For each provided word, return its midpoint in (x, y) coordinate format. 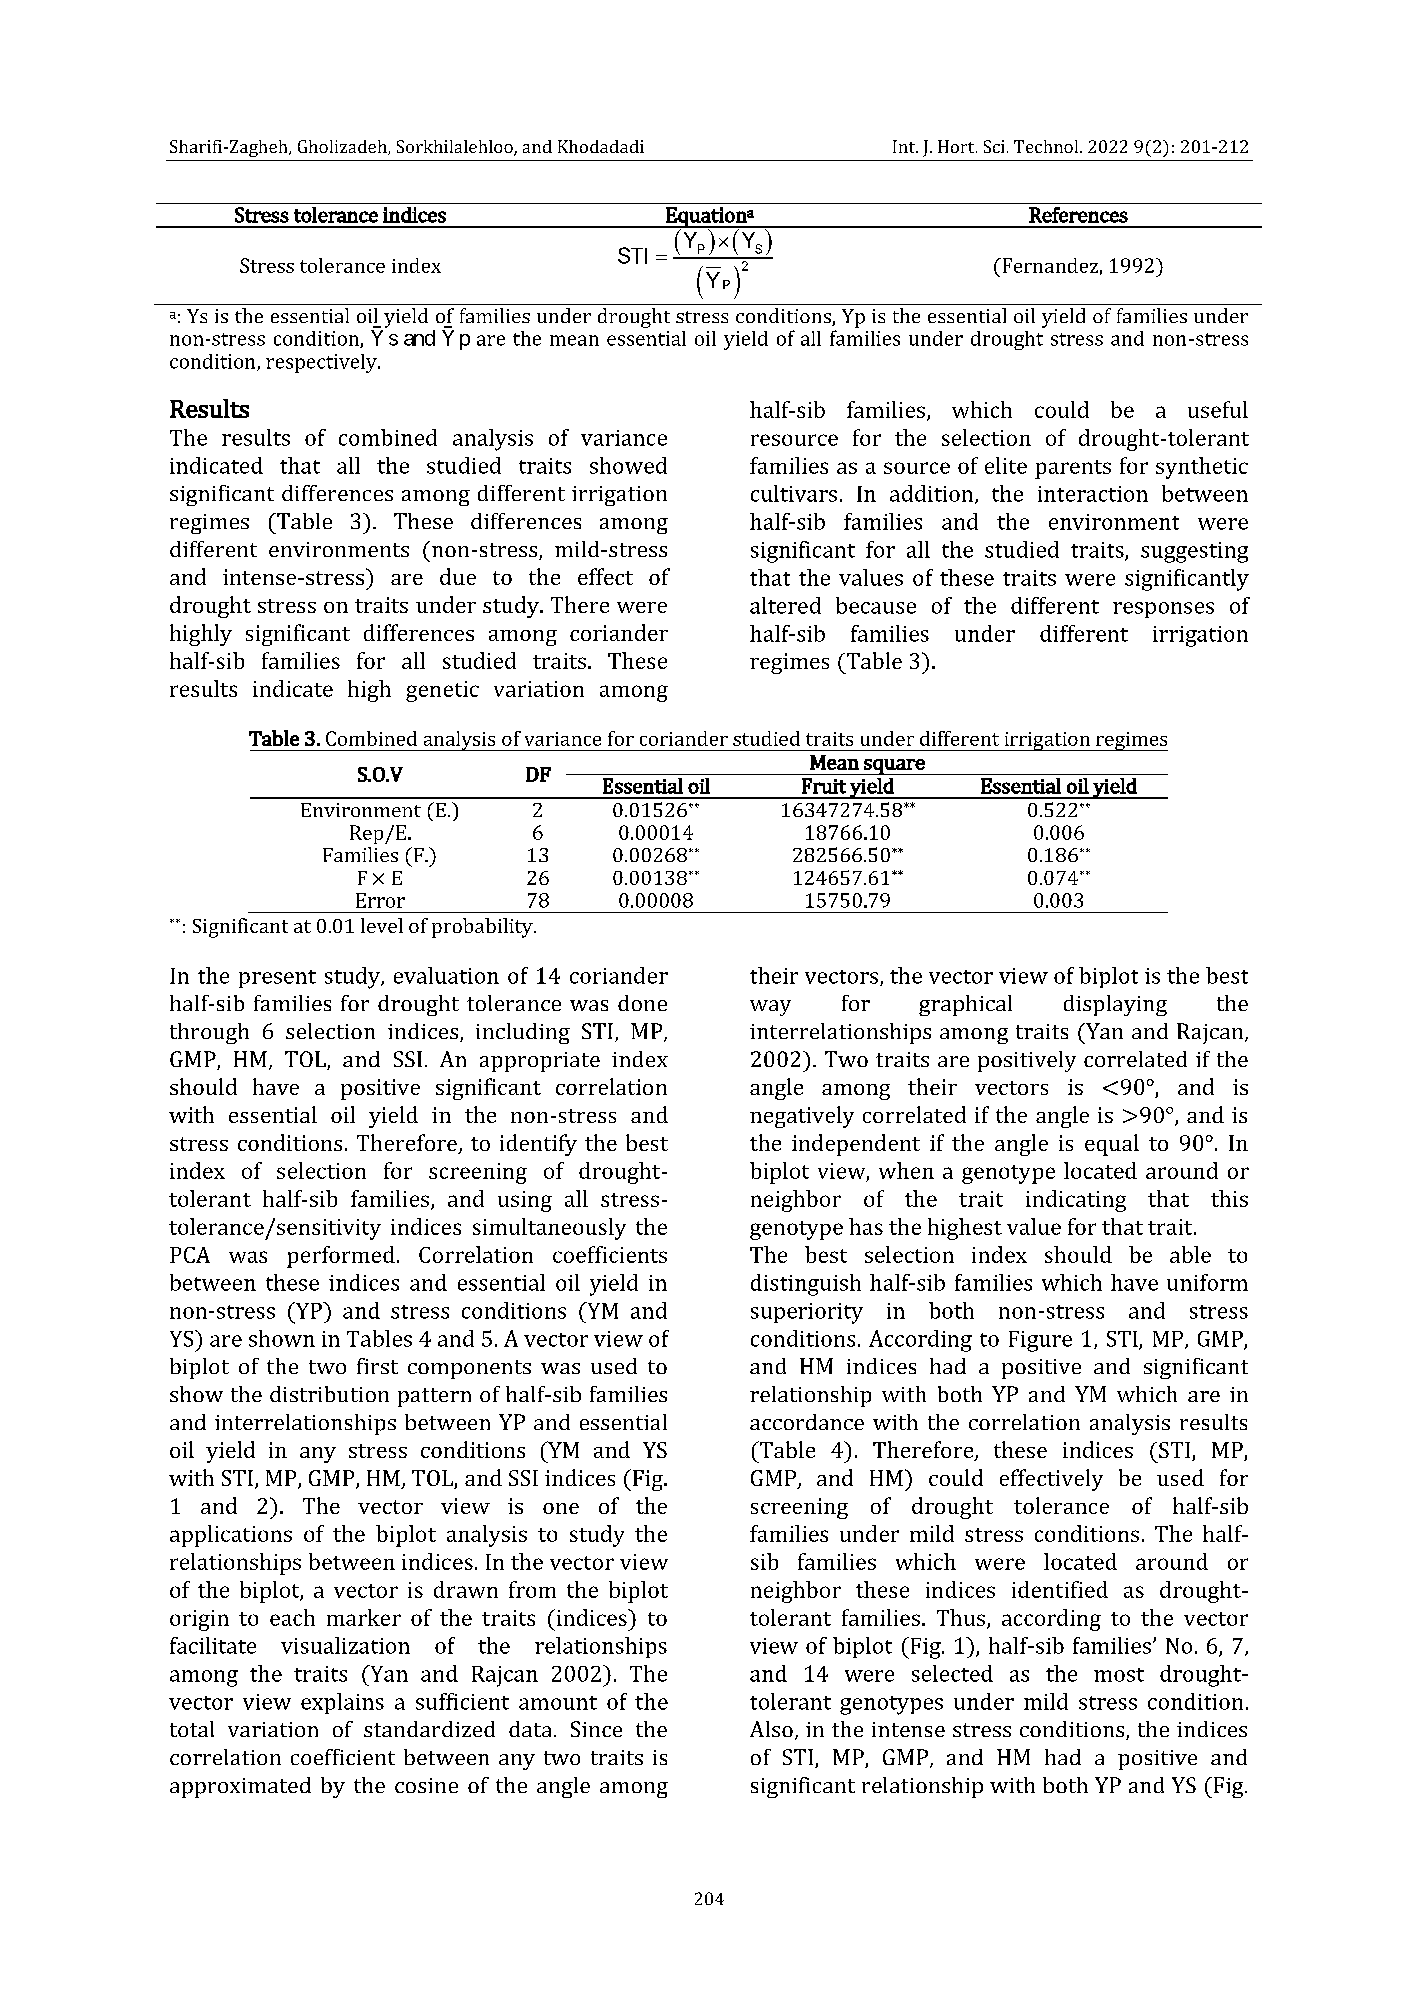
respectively (322, 363)
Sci (994, 146)
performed (341, 1257)
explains (342, 1703)
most (1119, 1675)
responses (1163, 610)
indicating (1076, 1201)
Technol (1047, 146)
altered (785, 605)
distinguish (806, 1285)
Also (771, 1729)
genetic (442, 691)
